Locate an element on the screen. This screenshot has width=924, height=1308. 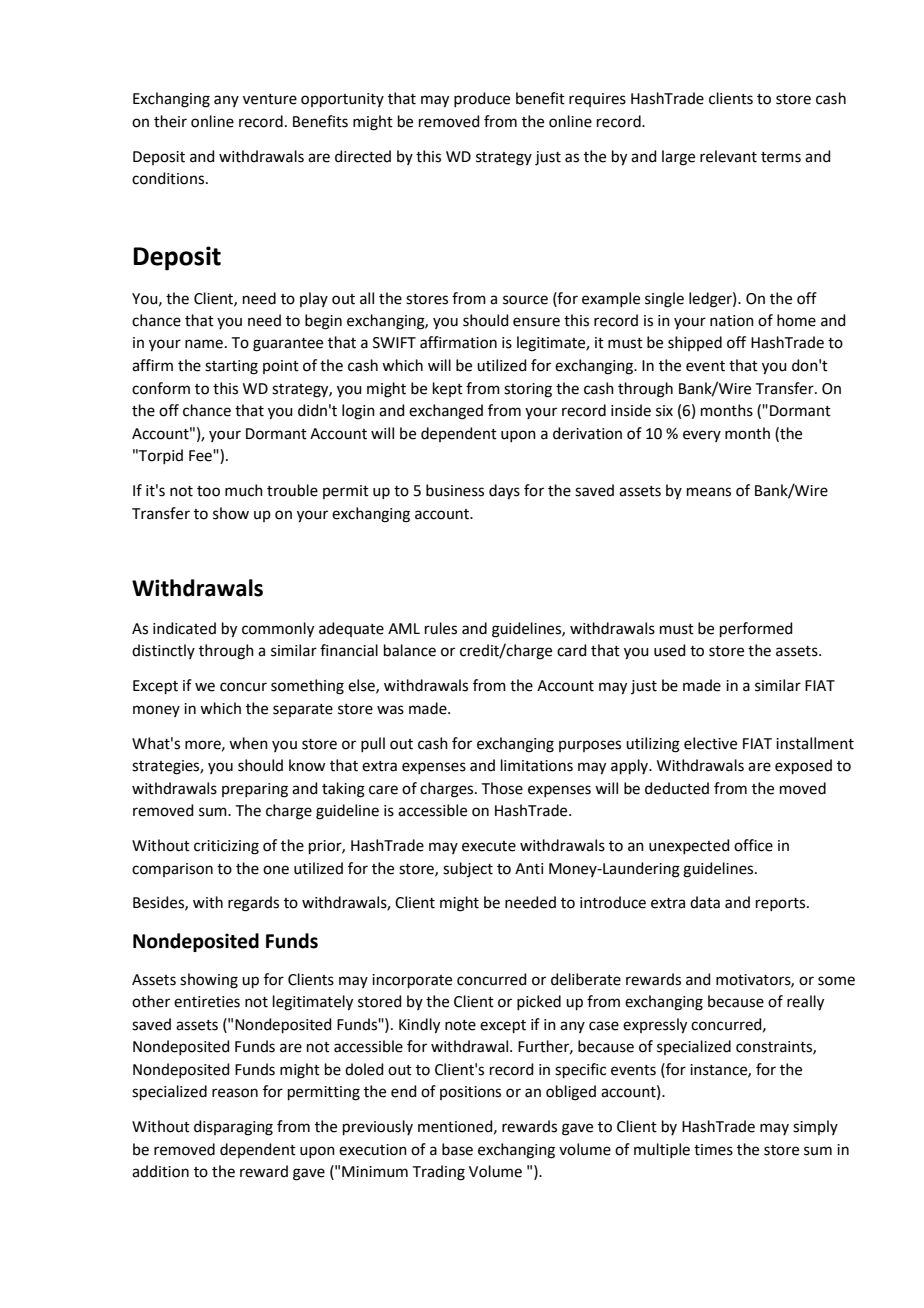
disparaging is located at coordinates (233, 1128).
